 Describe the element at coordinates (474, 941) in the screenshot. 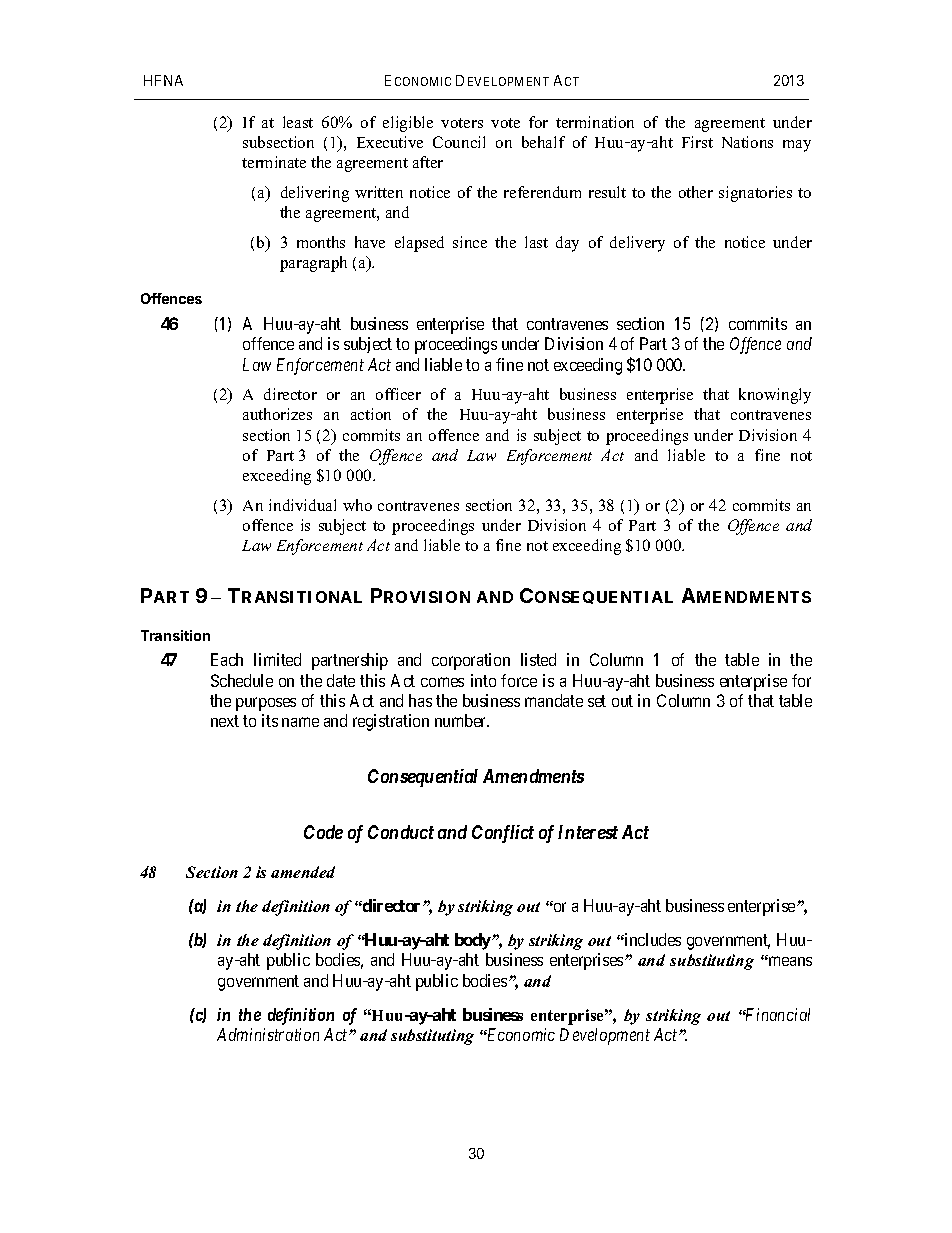

I see `body` at that location.
